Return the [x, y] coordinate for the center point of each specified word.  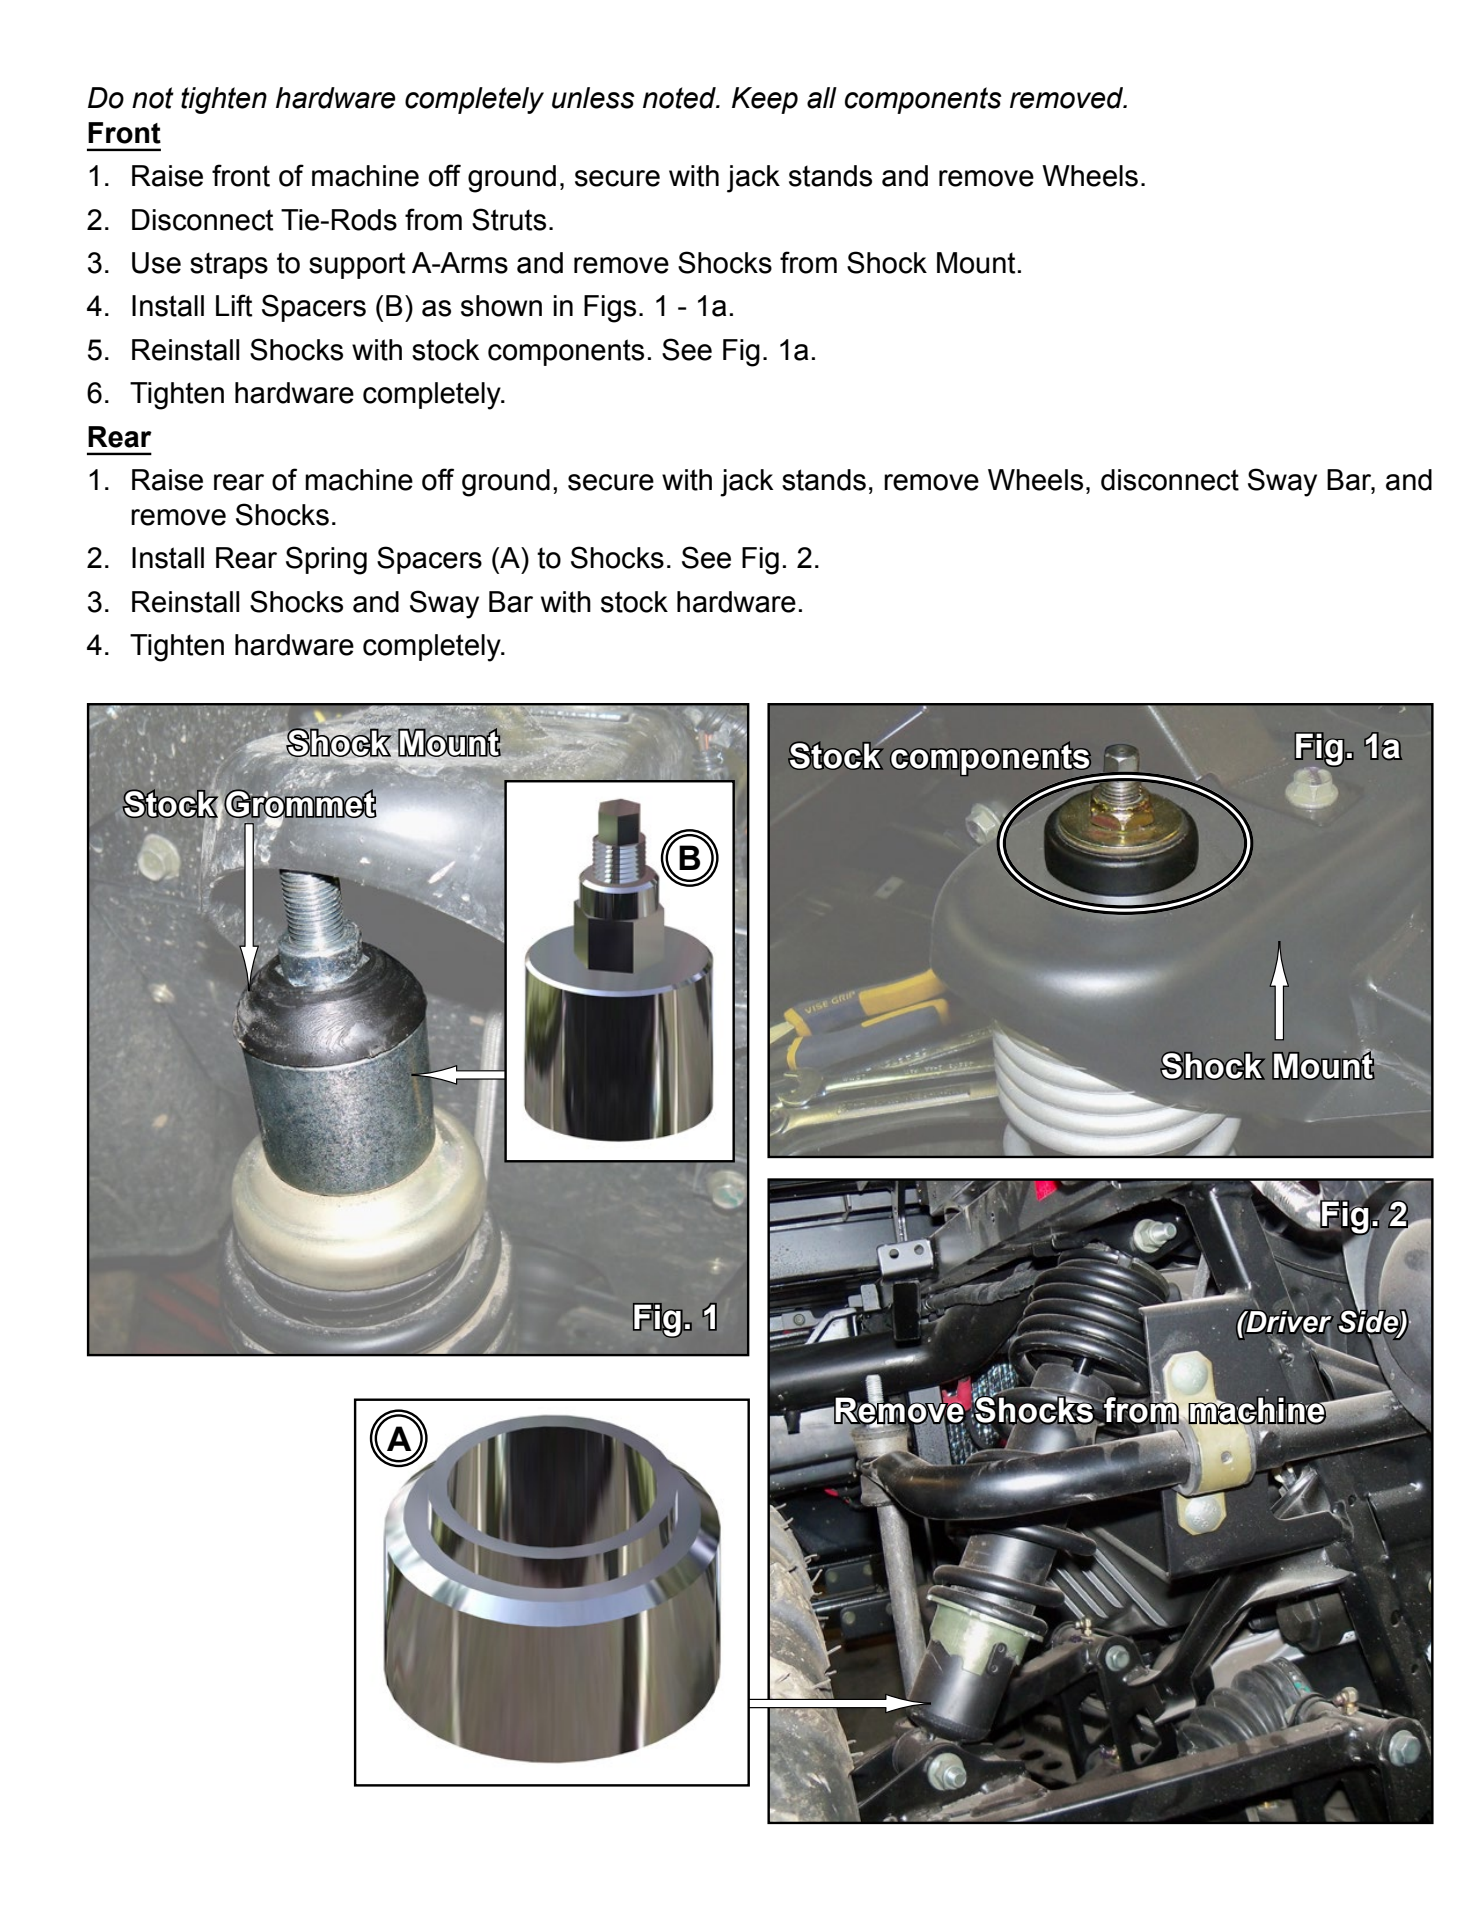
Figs [610, 309]
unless [593, 98]
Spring [326, 560]
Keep [765, 100]
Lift [234, 305]
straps [229, 265]
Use [156, 263]
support [357, 265]
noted [680, 98]
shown [501, 306]
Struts [509, 219]
